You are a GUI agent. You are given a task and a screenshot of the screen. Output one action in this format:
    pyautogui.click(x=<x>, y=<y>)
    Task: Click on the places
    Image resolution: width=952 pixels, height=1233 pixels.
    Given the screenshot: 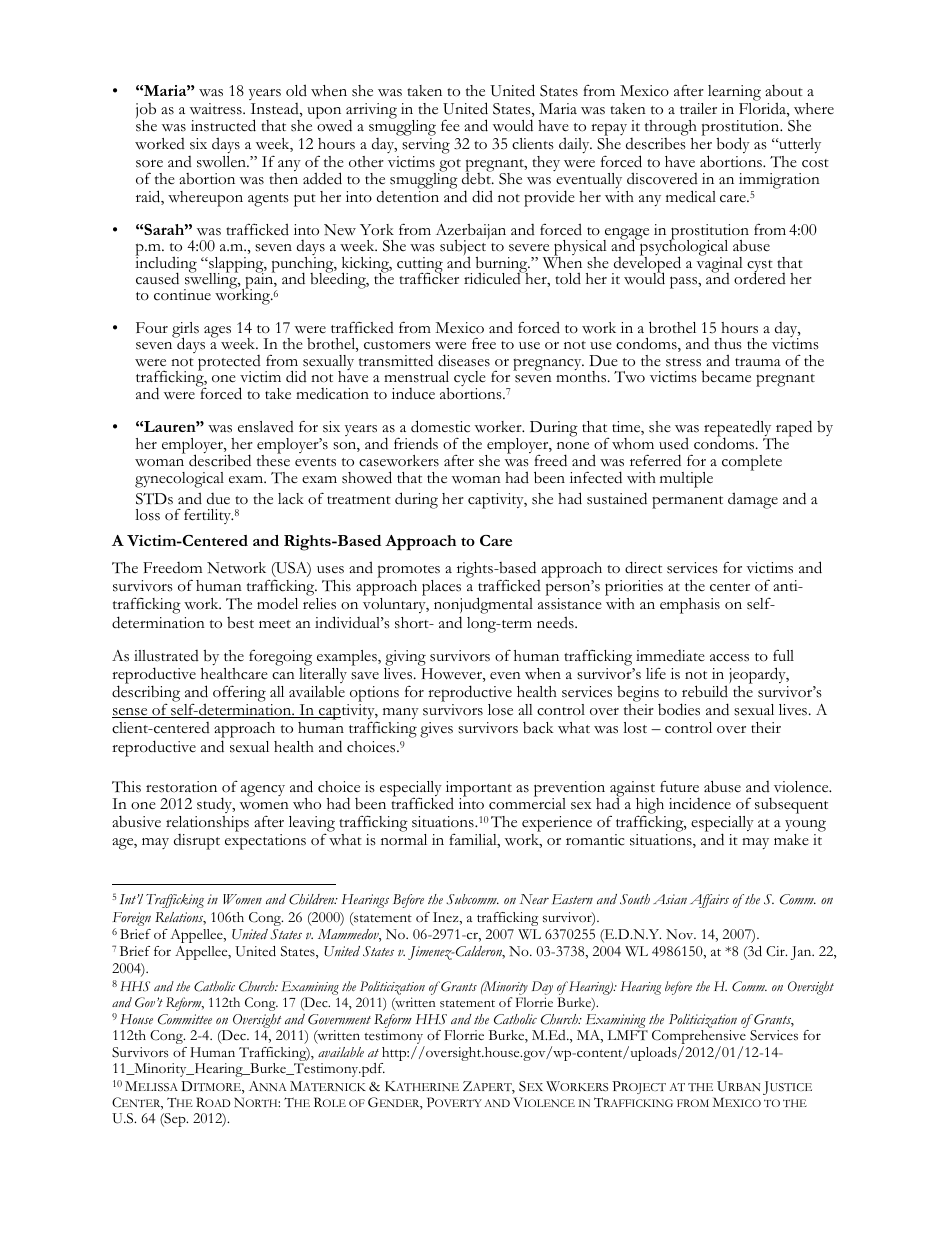 What is the action you would take?
    pyautogui.click(x=441, y=588)
